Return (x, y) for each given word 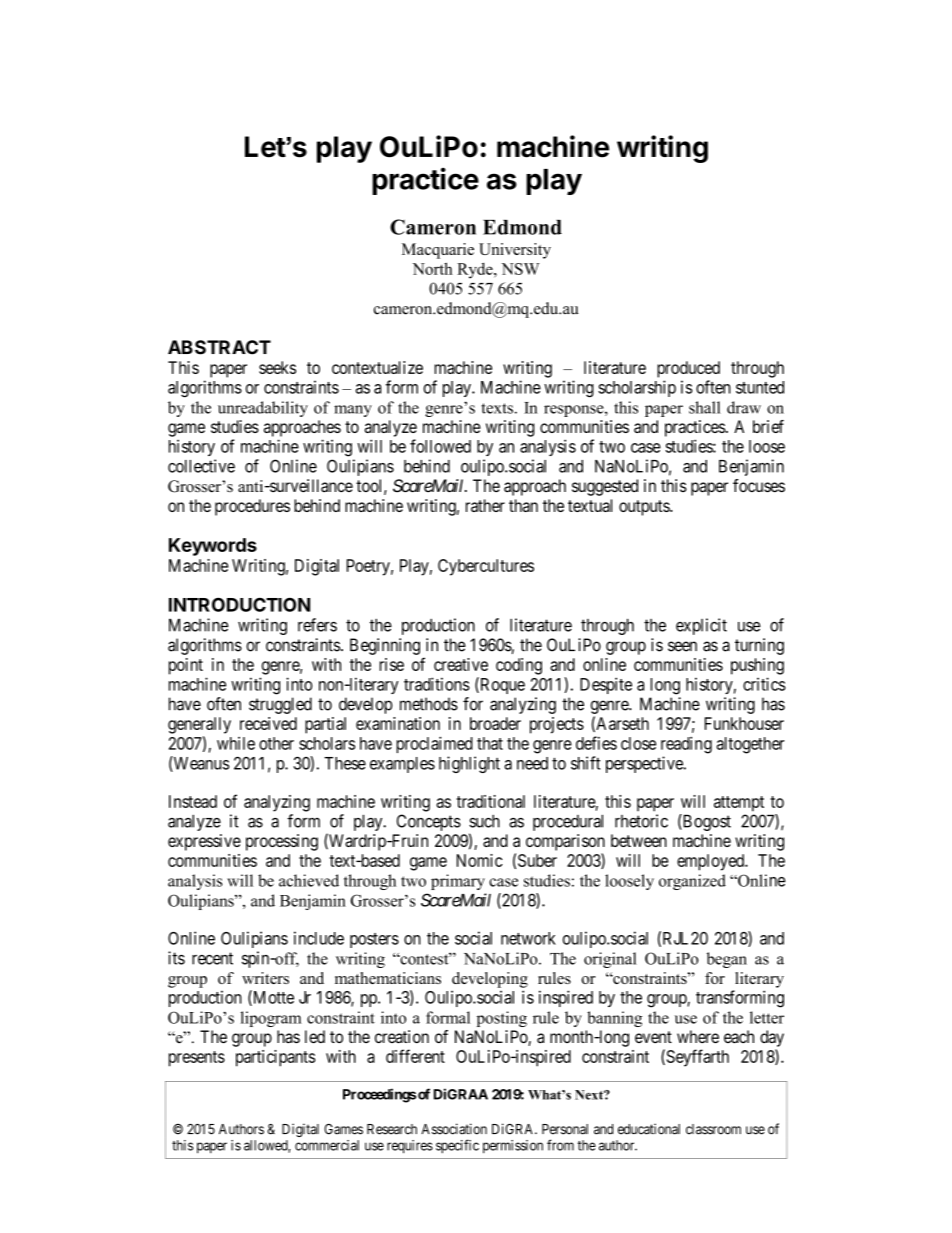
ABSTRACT (219, 347)
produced (688, 369)
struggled (280, 705)
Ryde (476, 271)
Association (454, 1129)
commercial (327, 1145)
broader (495, 723)
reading (686, 745)
